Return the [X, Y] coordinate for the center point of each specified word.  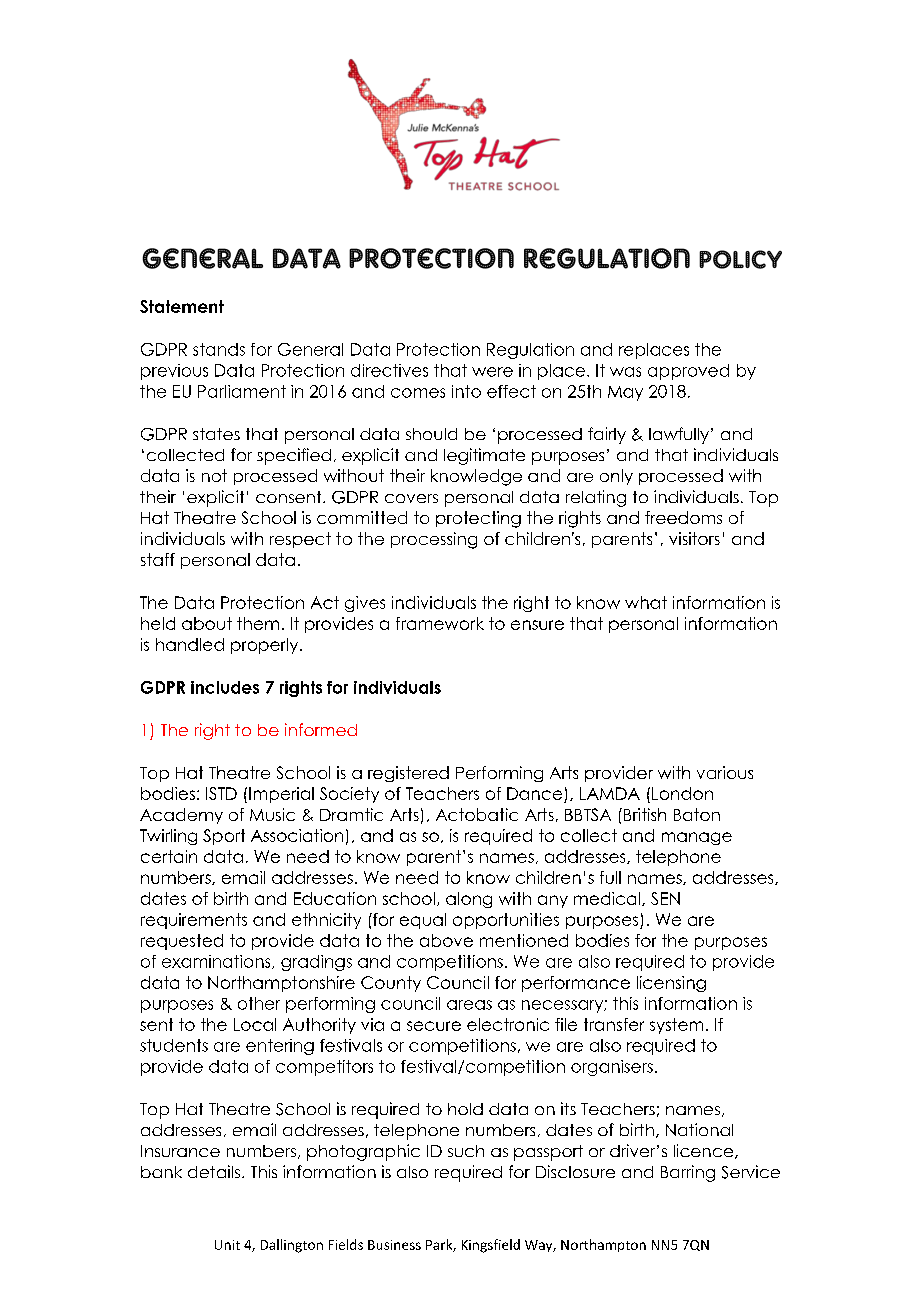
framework [440, 623]
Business [394, 1245]
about [207, 623]
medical [608, 899]
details [214, 1171]
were [492, 372]
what [646, 602]
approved [688, 372]
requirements [194, 921]
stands [219, 349]
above [446, 940]
